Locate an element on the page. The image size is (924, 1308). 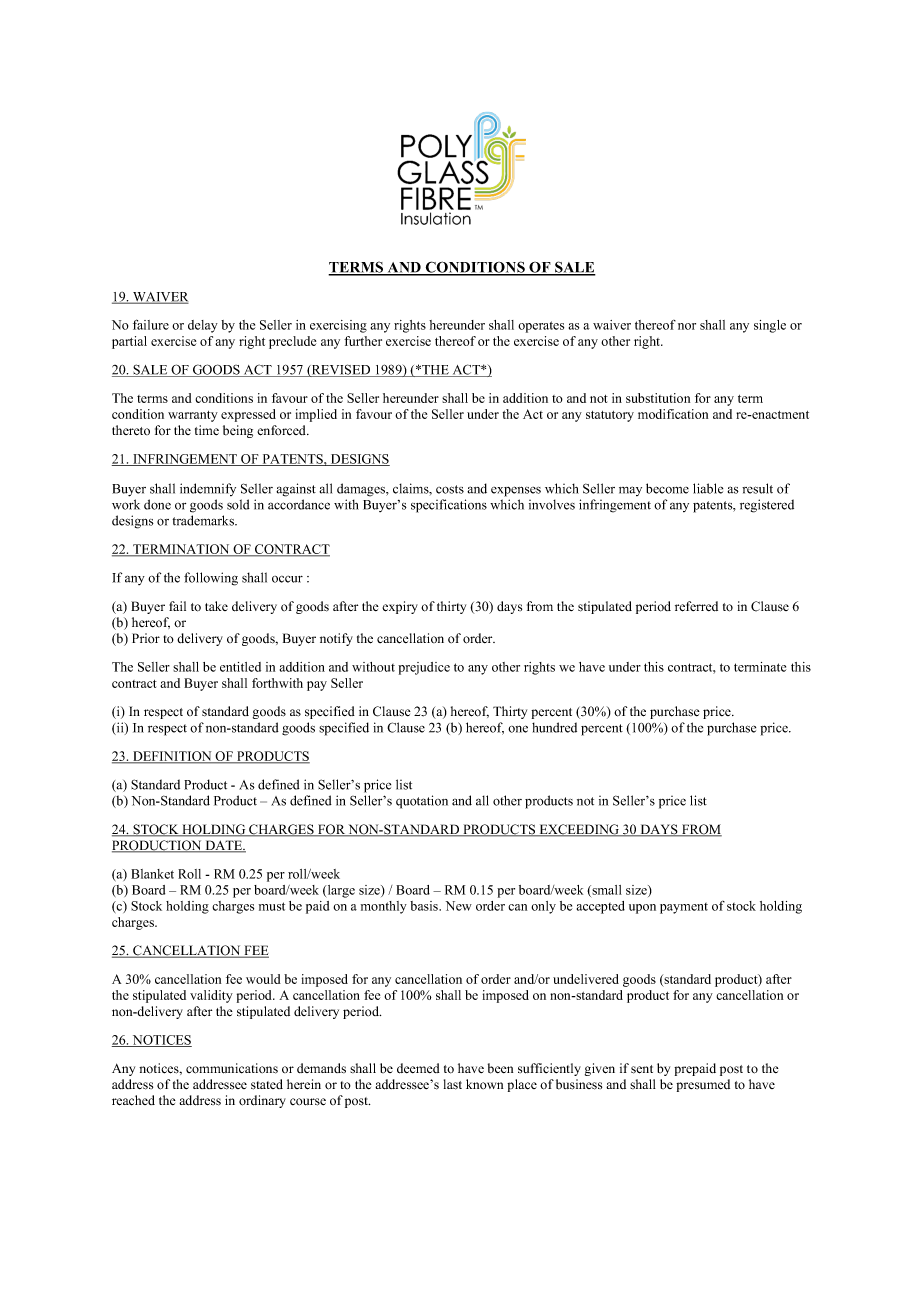
prejudice is located at coordinates (424, 668).
